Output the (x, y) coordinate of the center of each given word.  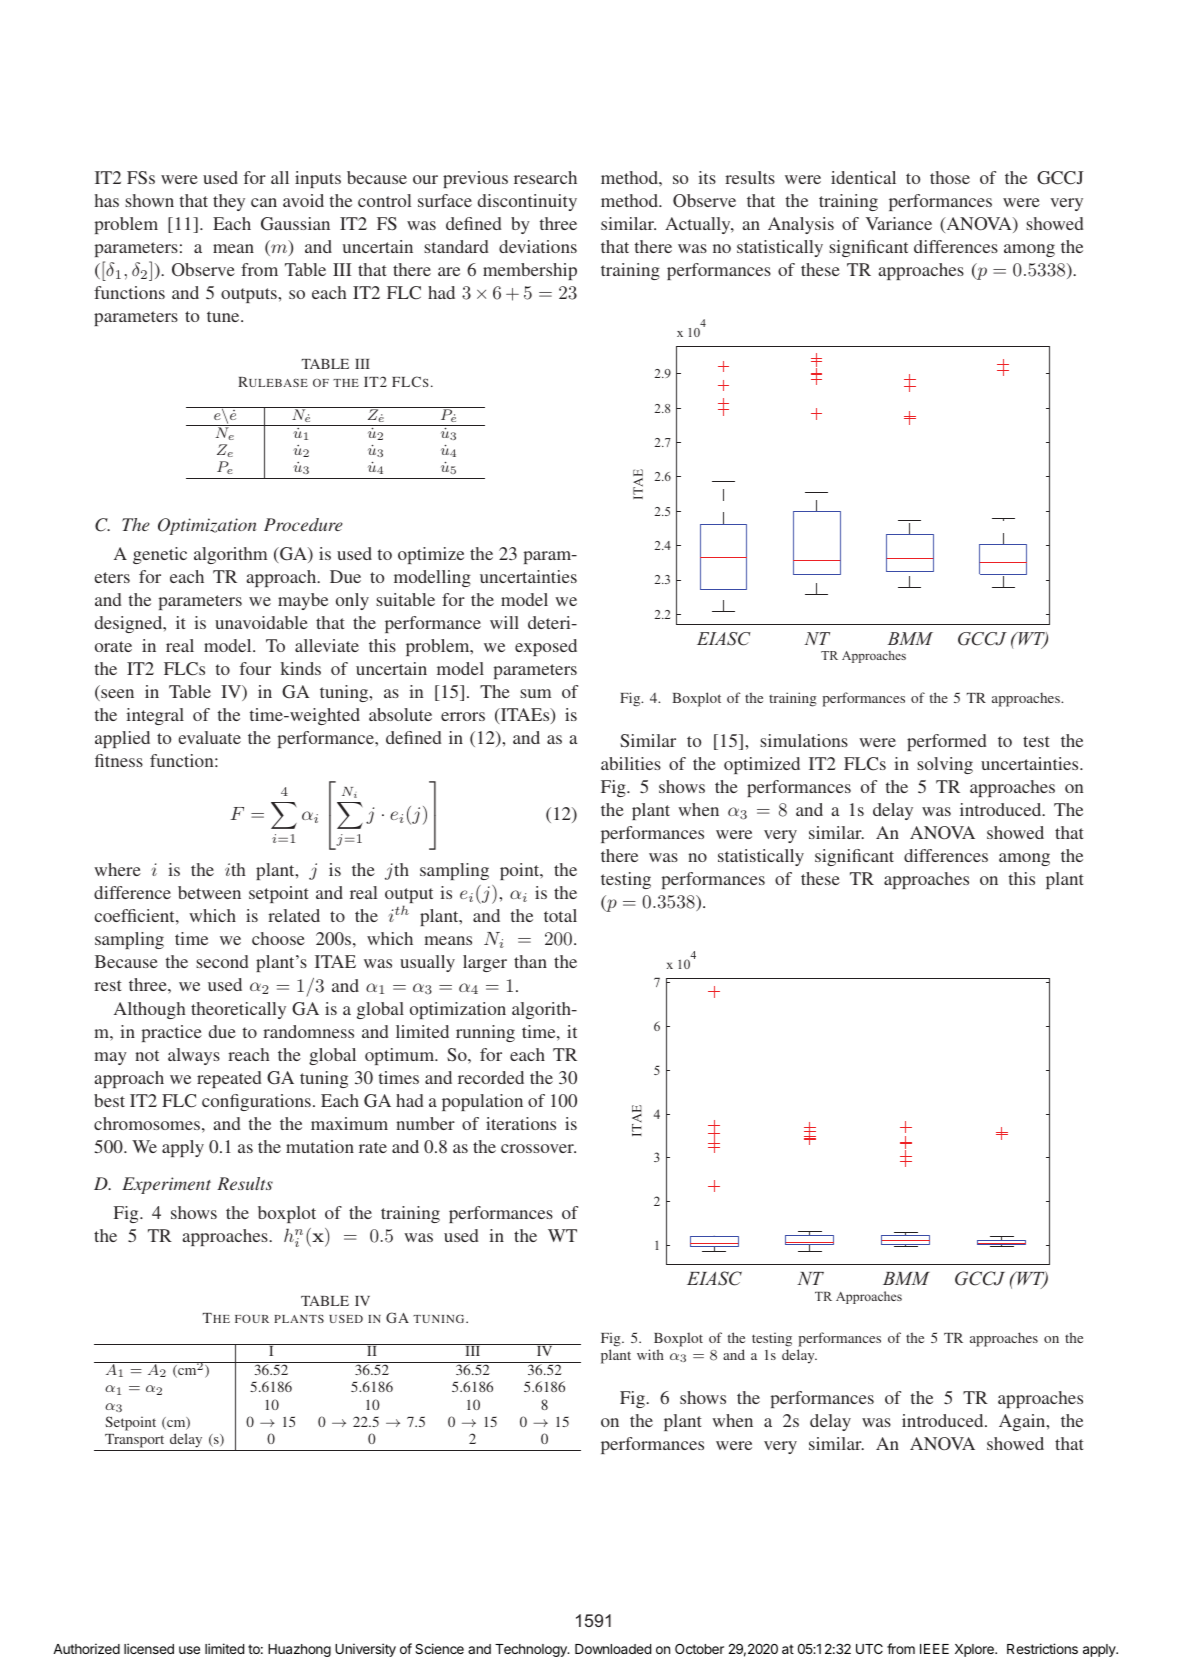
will (504, 622)
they (229, 202)
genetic (160, 555)
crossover (538, 1148)
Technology (532, 1650)
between (209, 892)
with (650, 1354)
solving (945, 765)
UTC (869, 1649)
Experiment (166, 1185)
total (560, 915)
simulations (804, 740)
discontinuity (527, 202)
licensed (149, 1648)
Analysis (801, 225)
